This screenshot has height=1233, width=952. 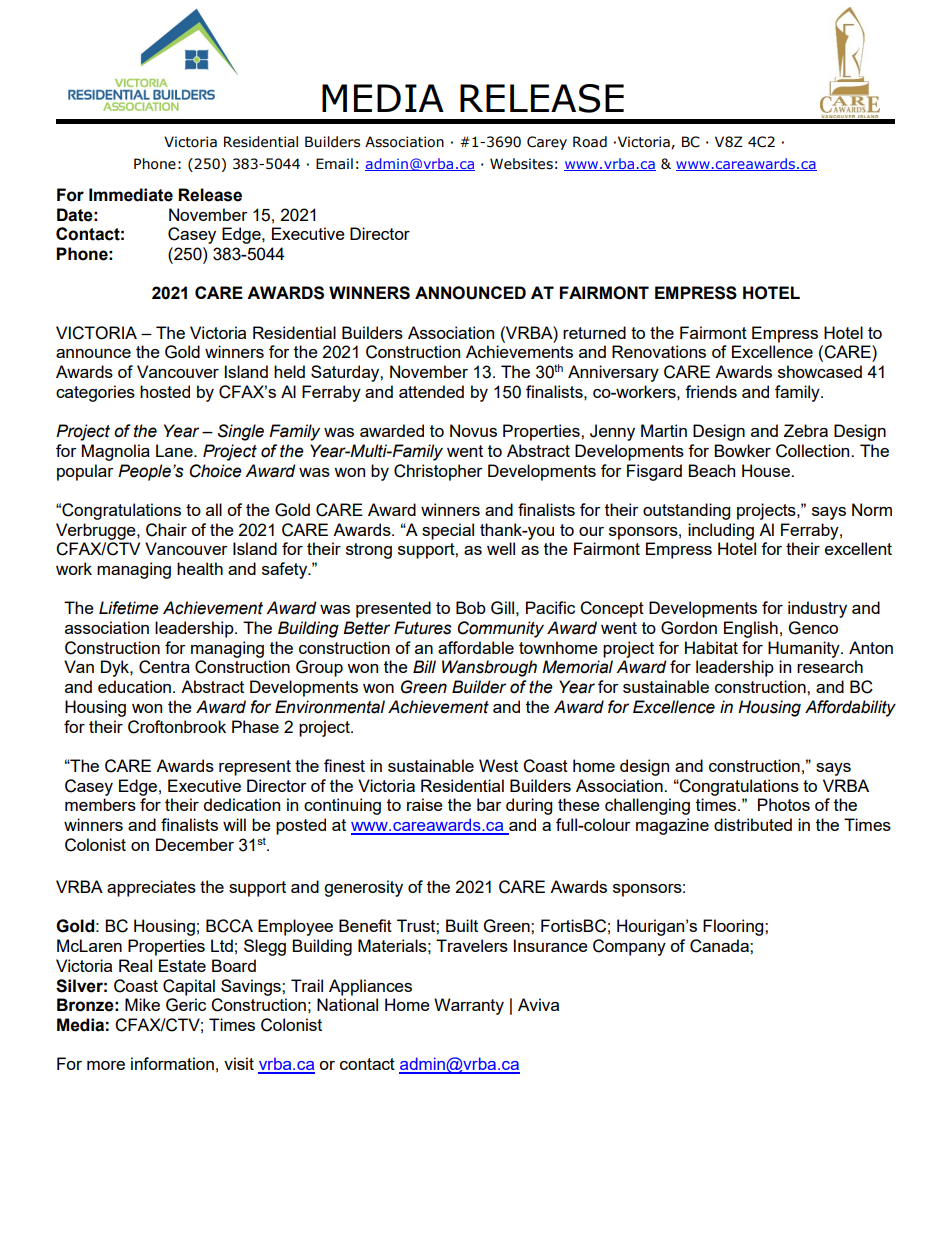 I want to click on Websites, so click(x=521, y=164).
